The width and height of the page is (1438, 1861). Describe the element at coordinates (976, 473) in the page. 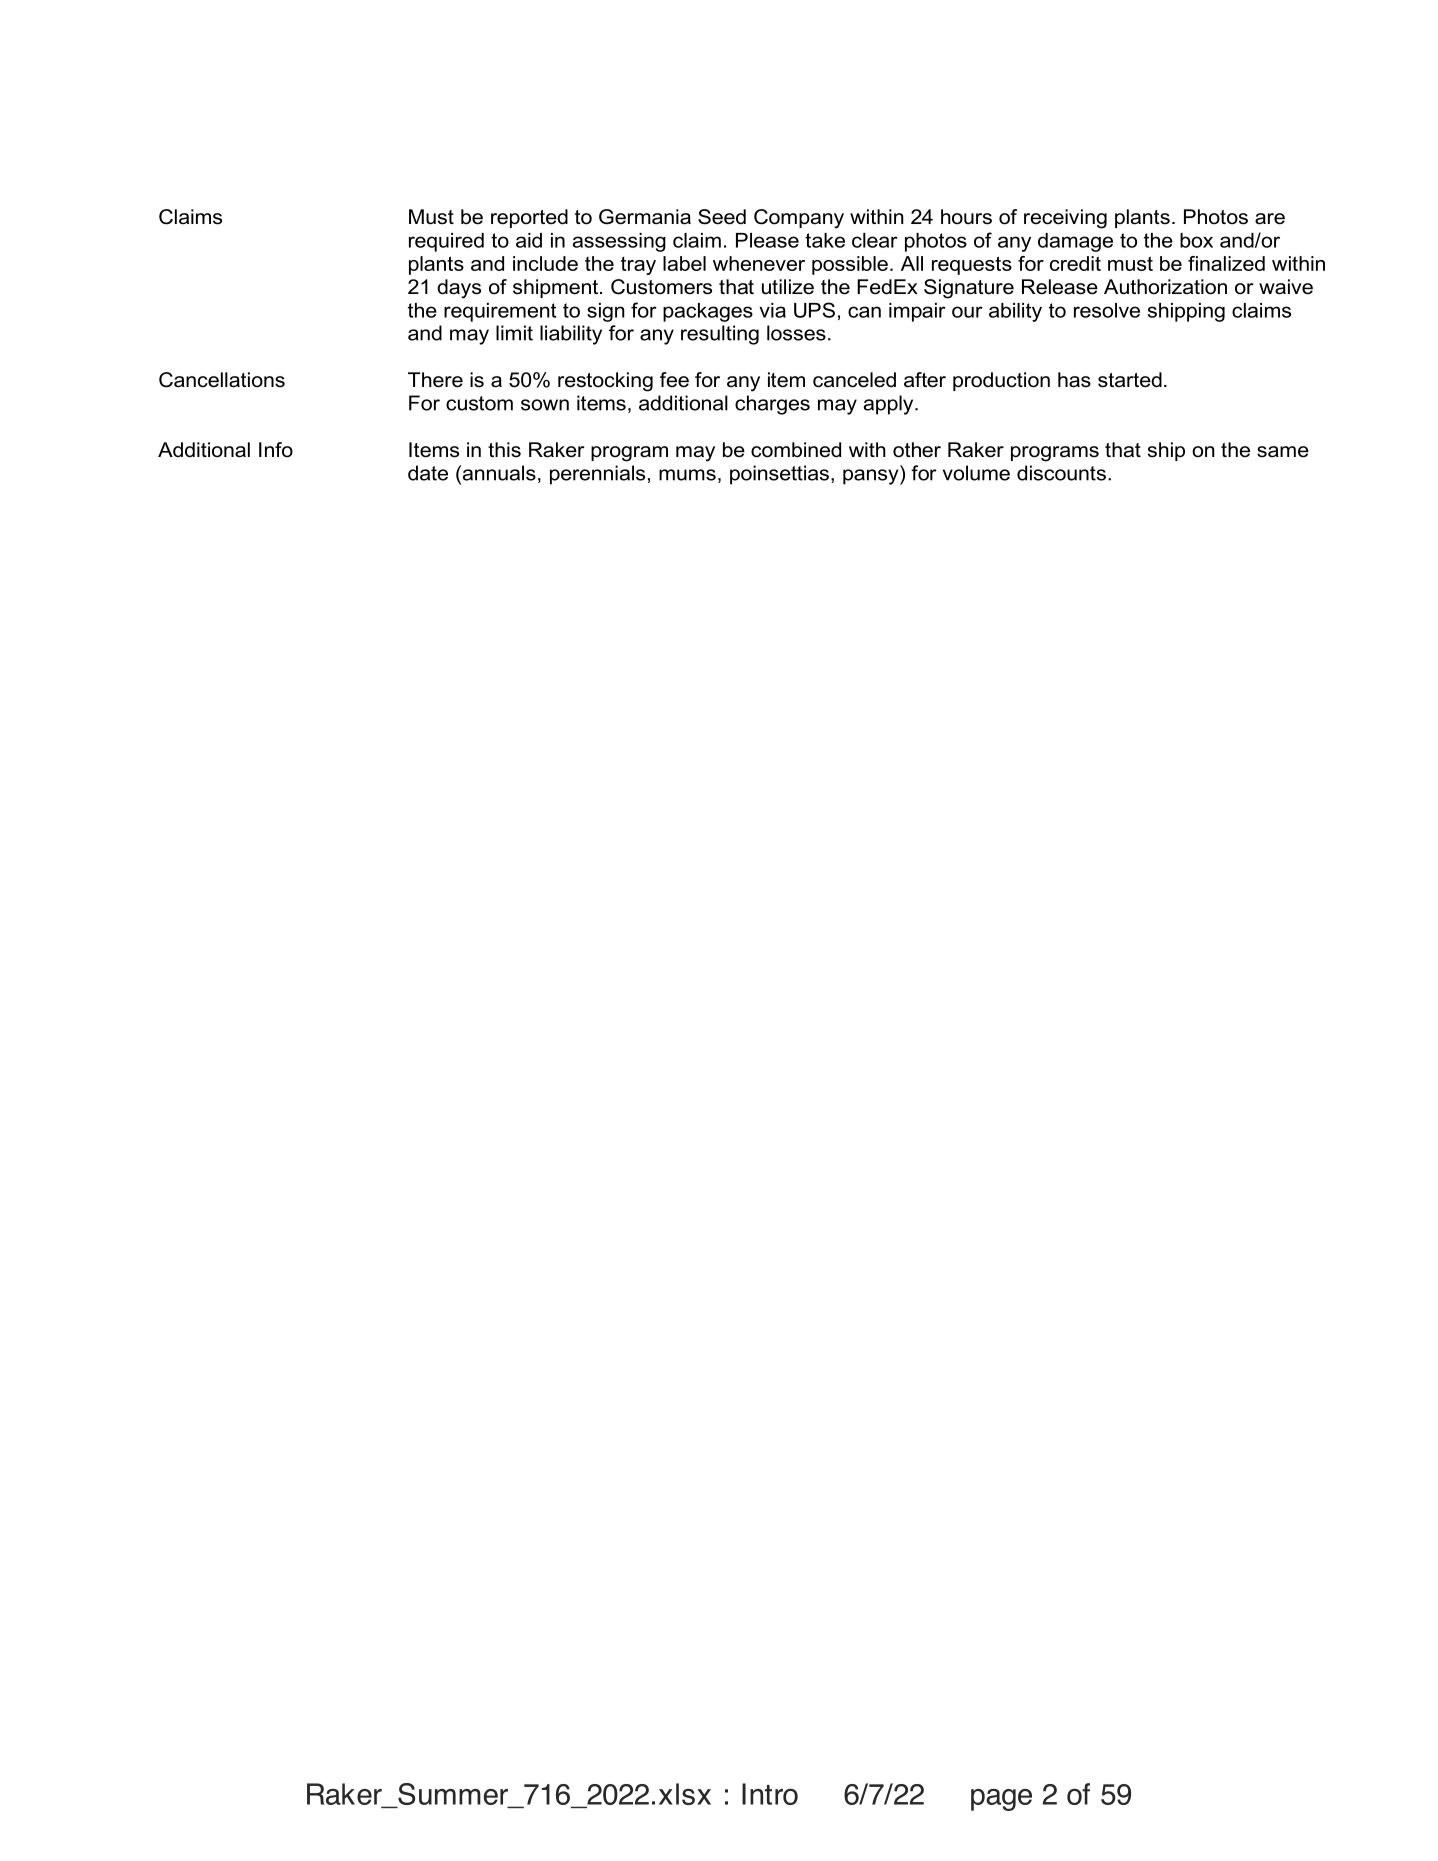

I see `volume` at that location.
